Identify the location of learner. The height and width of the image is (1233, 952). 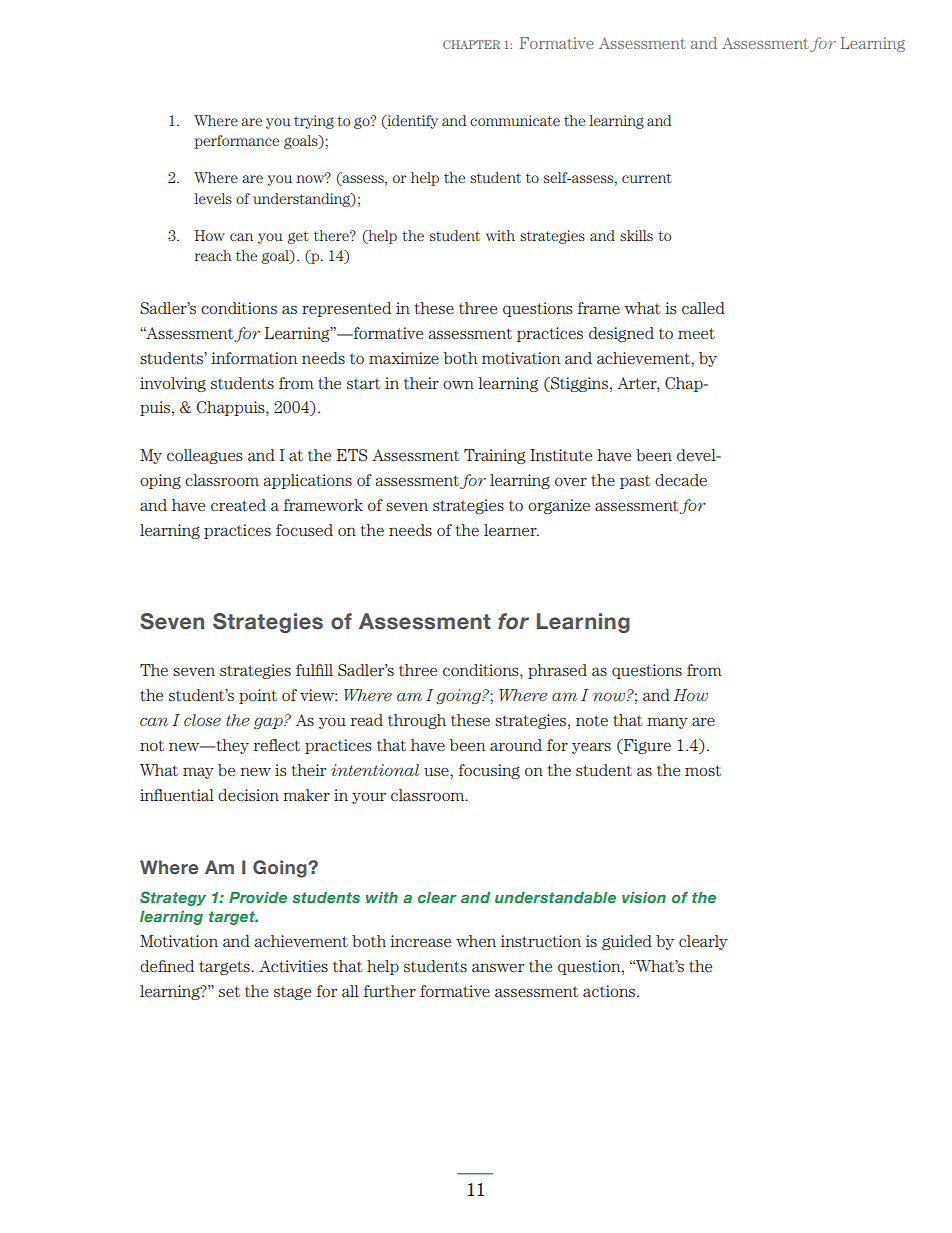
(511, 530).
